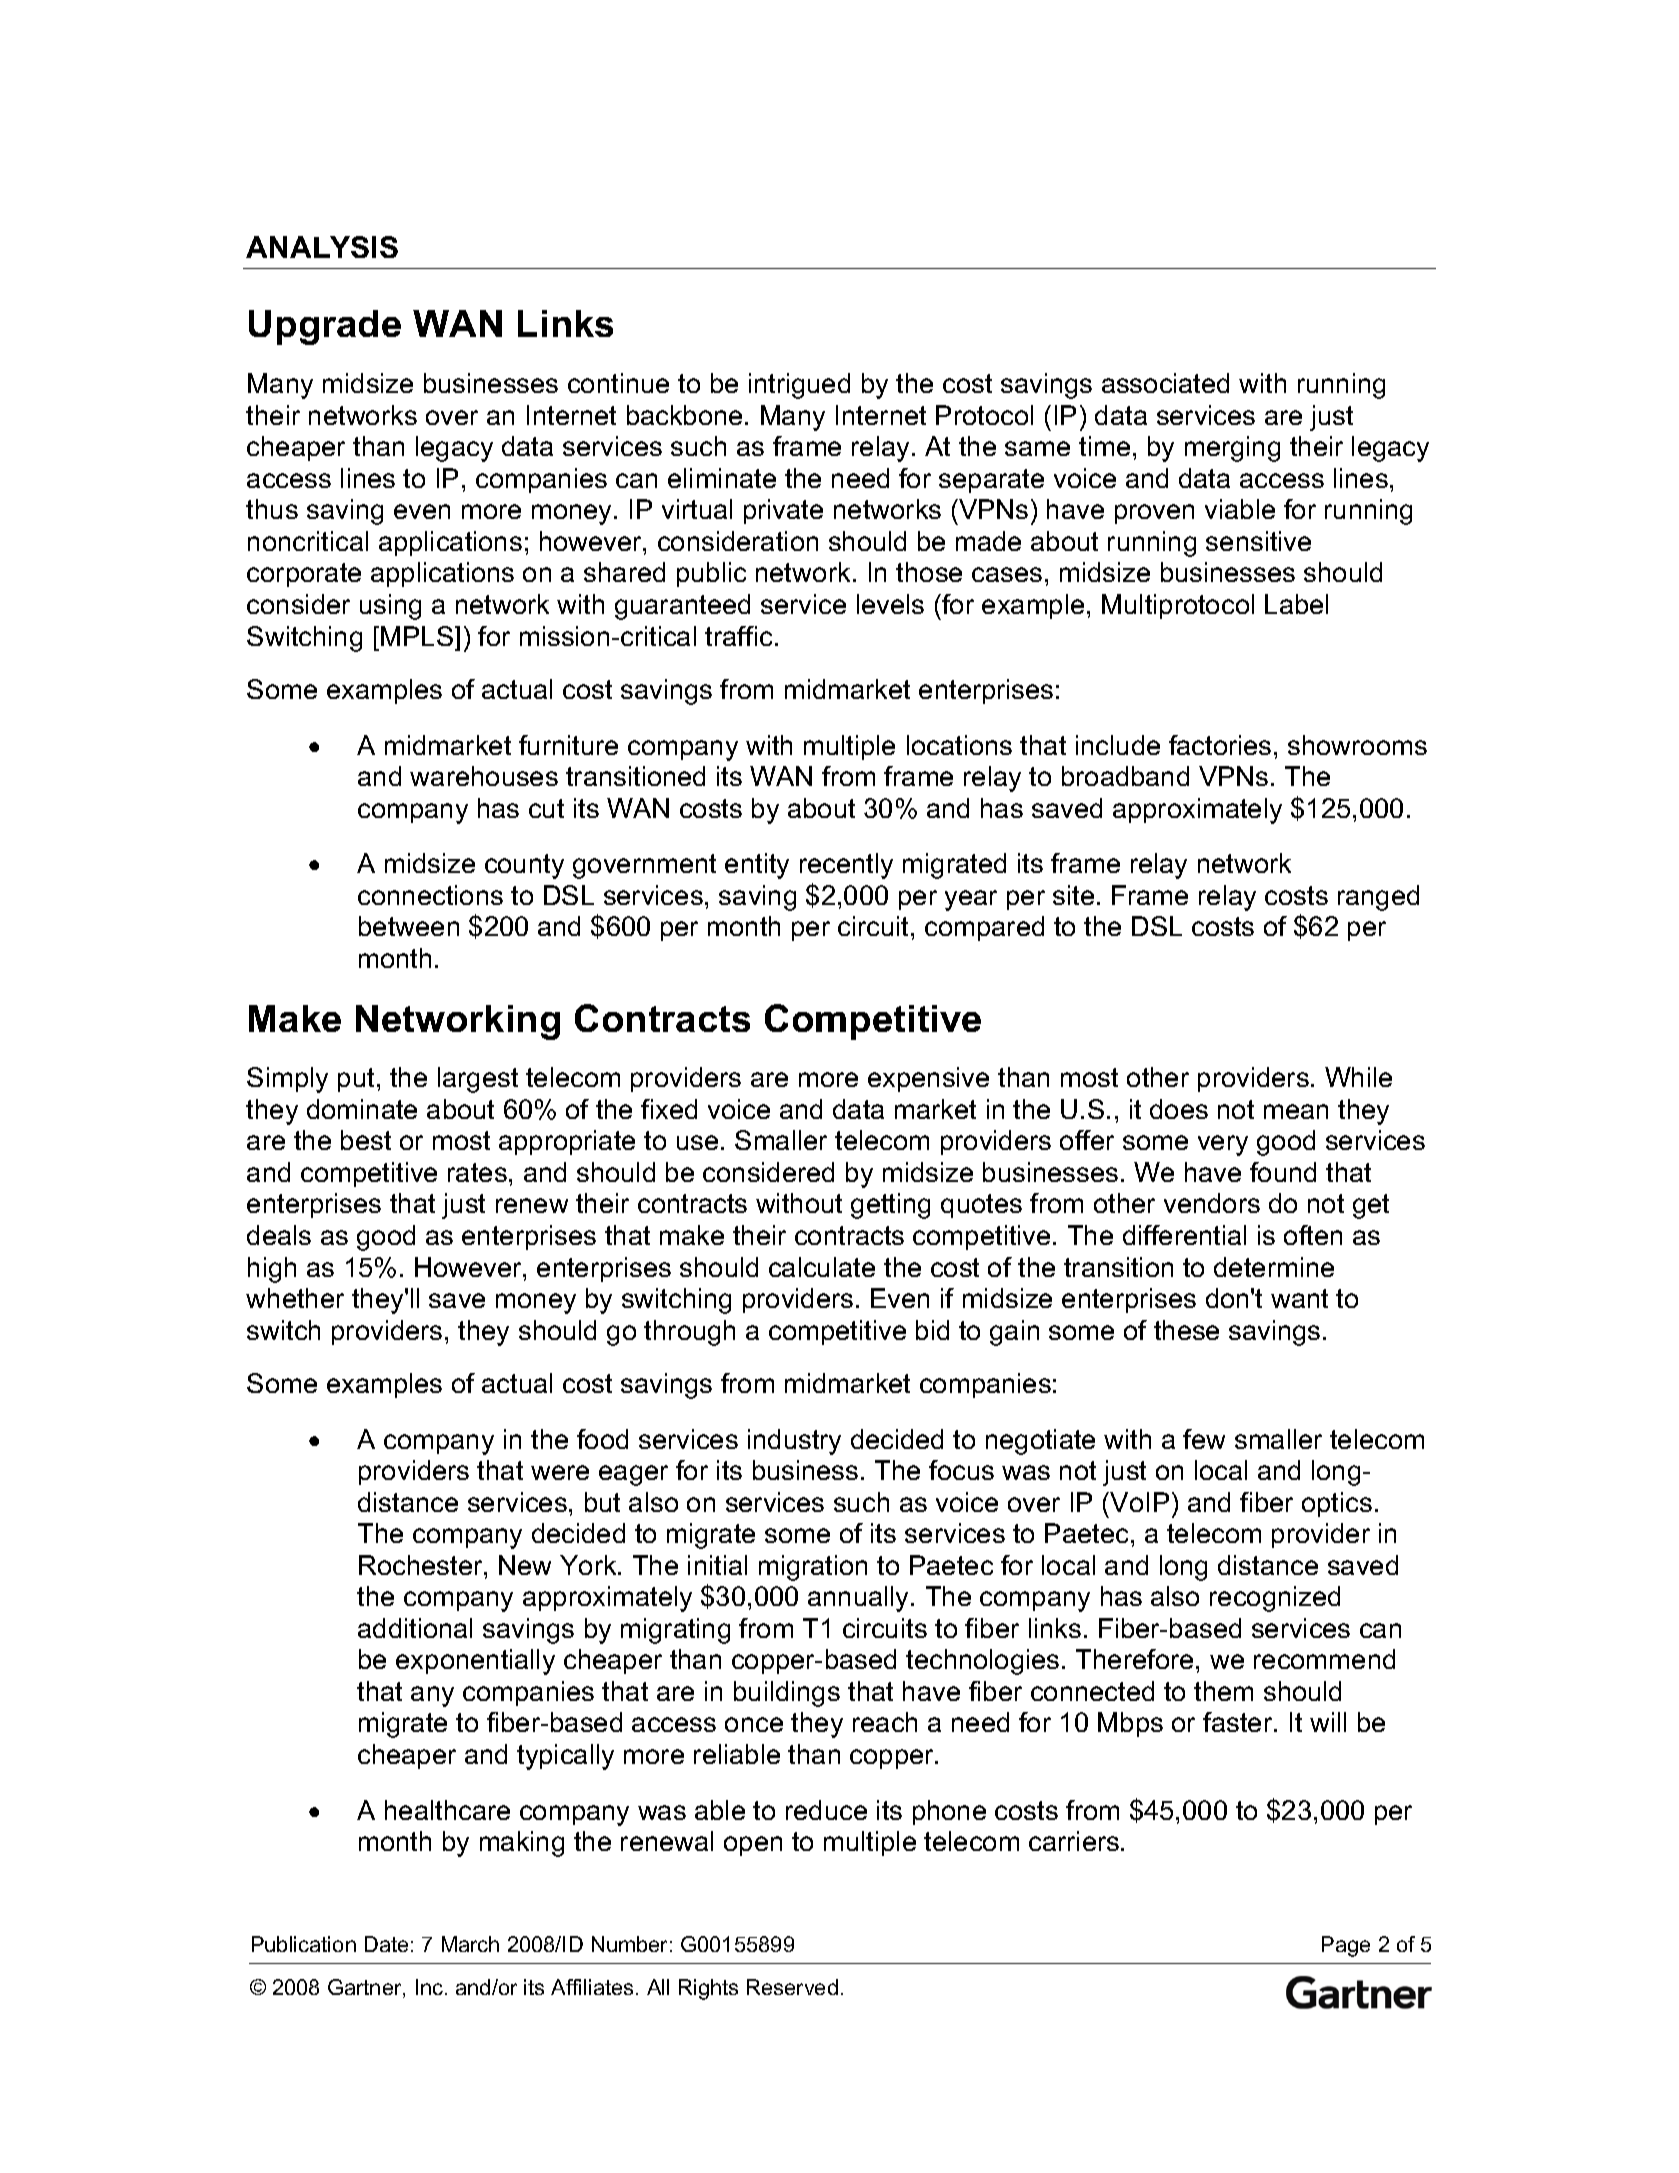 The width and height of the document is (1679, 2173). What do you see at coordinates (846, 866) in the document?
I see `recently` at bounding box center [846, 866].
